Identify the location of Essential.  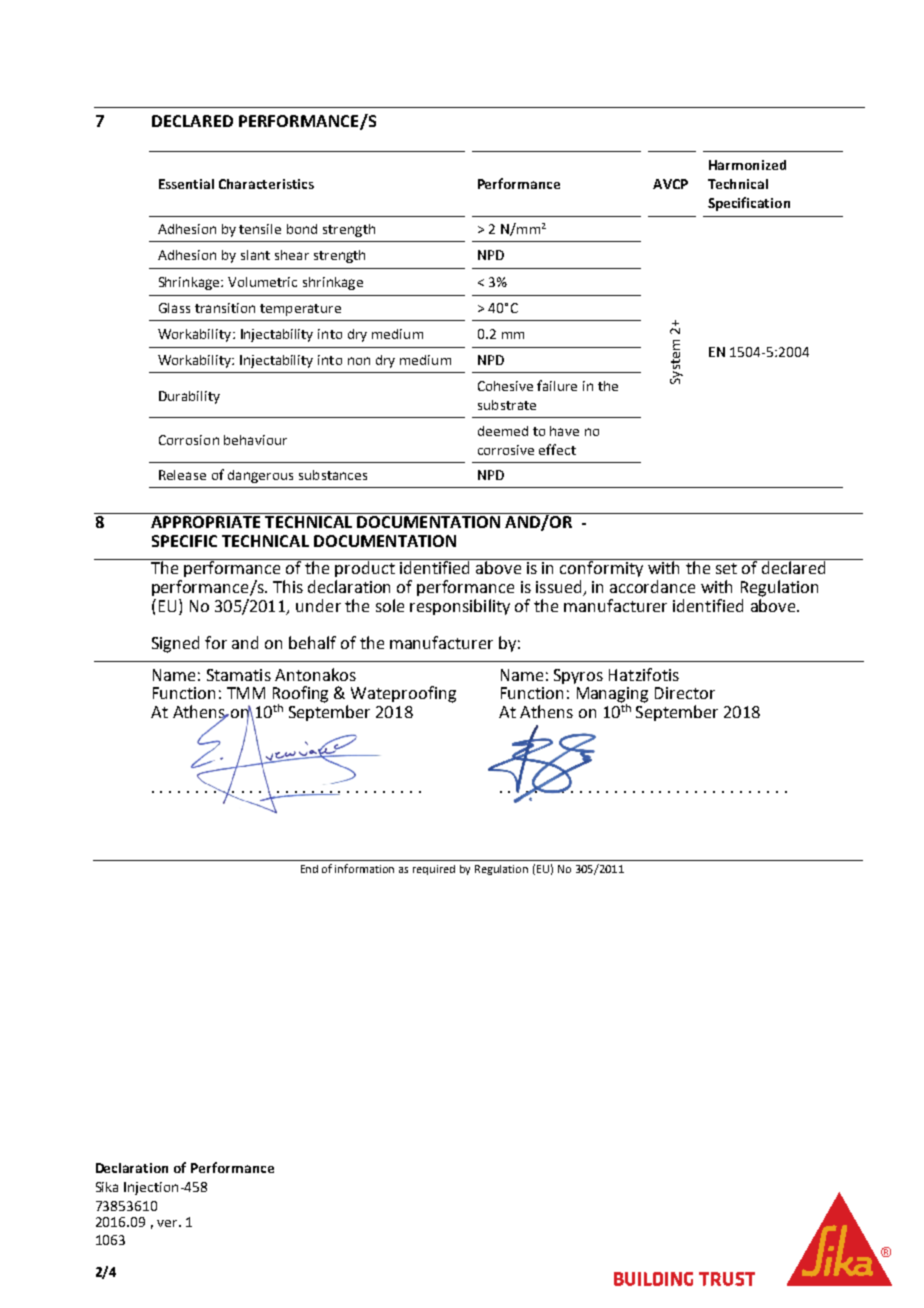
(186, 184).
